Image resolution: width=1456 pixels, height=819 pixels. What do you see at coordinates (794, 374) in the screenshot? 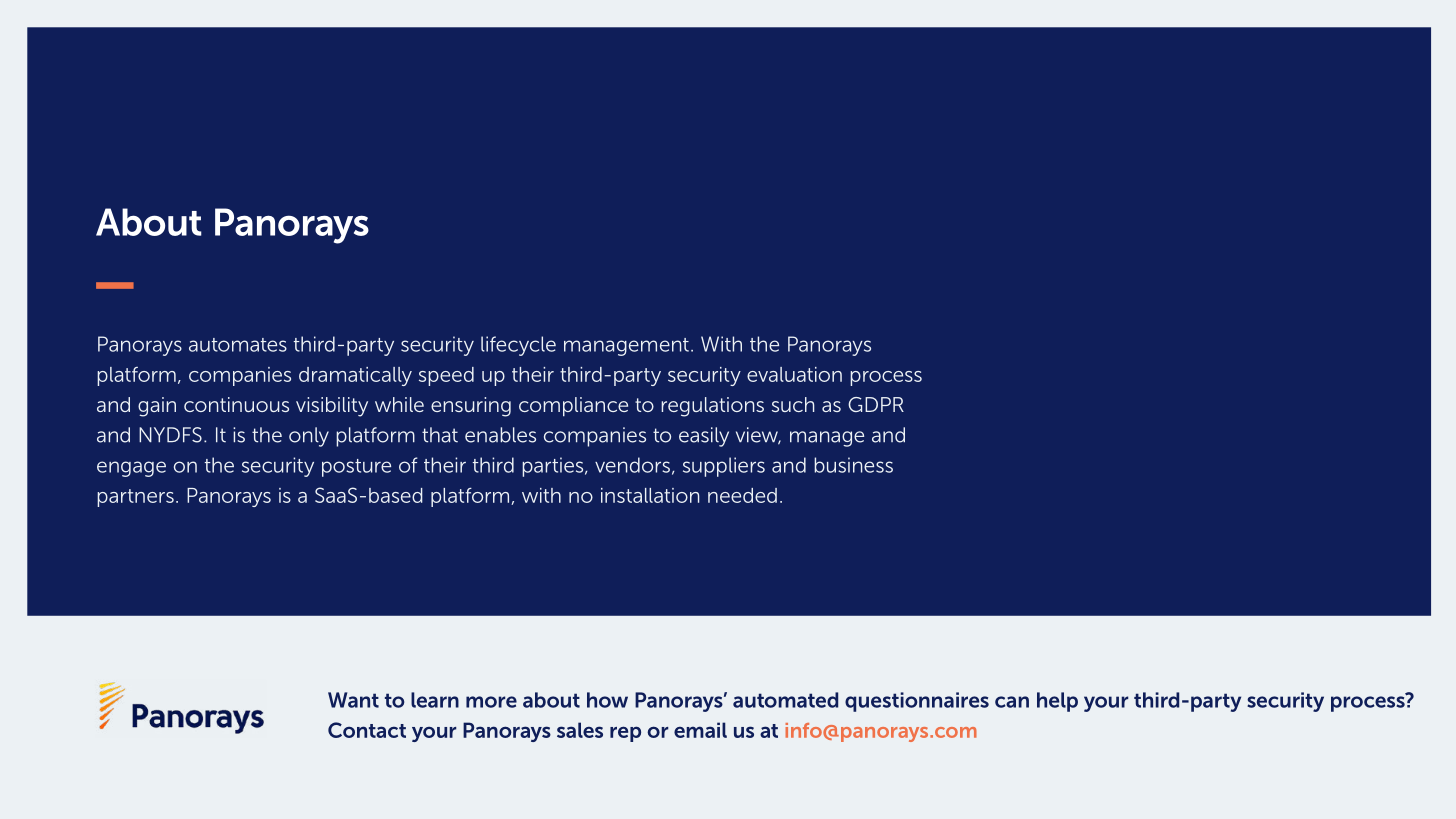
I see `evaluation` at bounding box center [794, 374].
